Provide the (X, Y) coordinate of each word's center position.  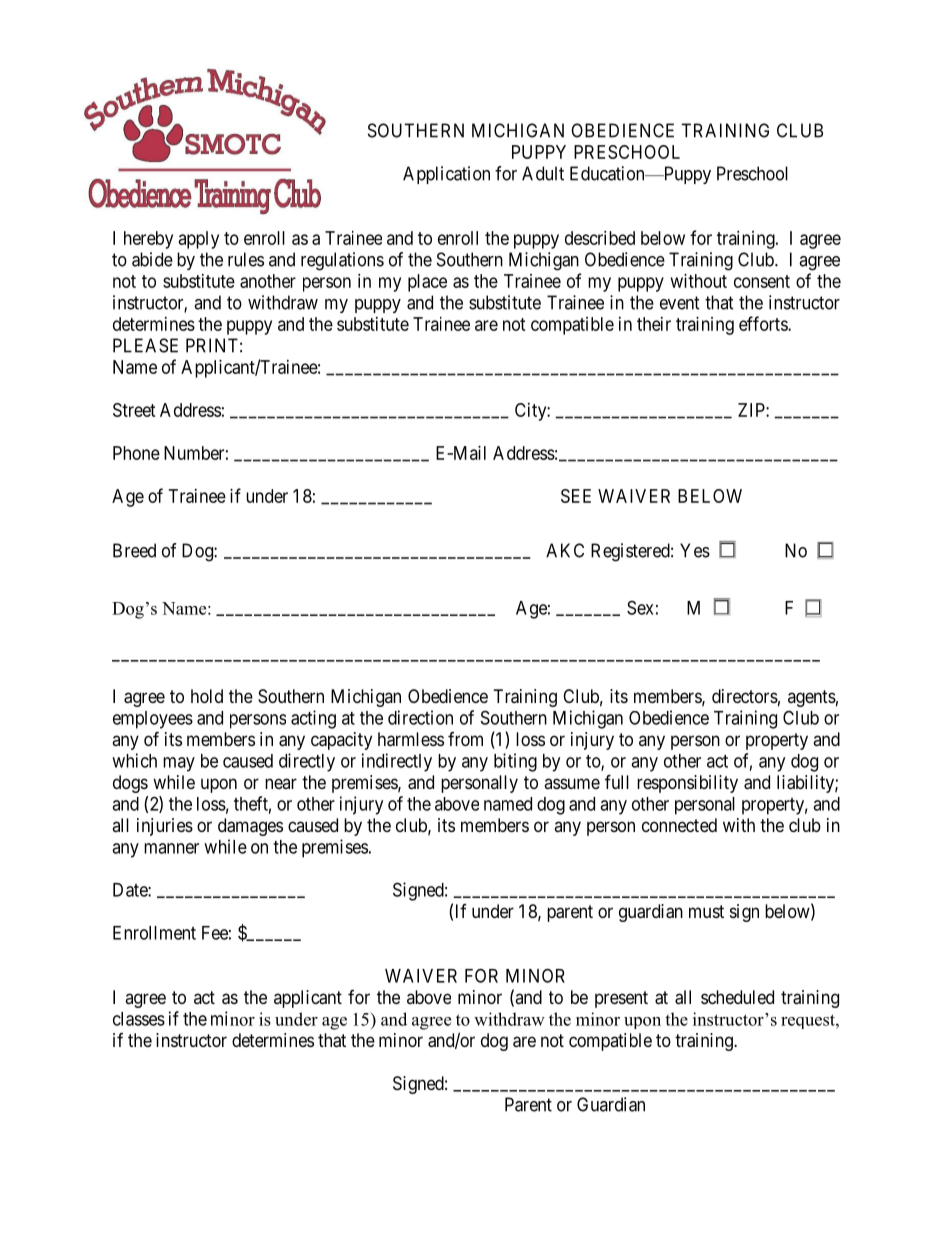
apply (199, 240)
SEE (576, 496)
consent (762, 281)
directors (745, 696)
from (465, 739)
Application (446, 175)
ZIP (752, 410)
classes (139, 1019)
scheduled (737, 997)
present (621, 999)
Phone (136, 453)
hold (207, 696)
